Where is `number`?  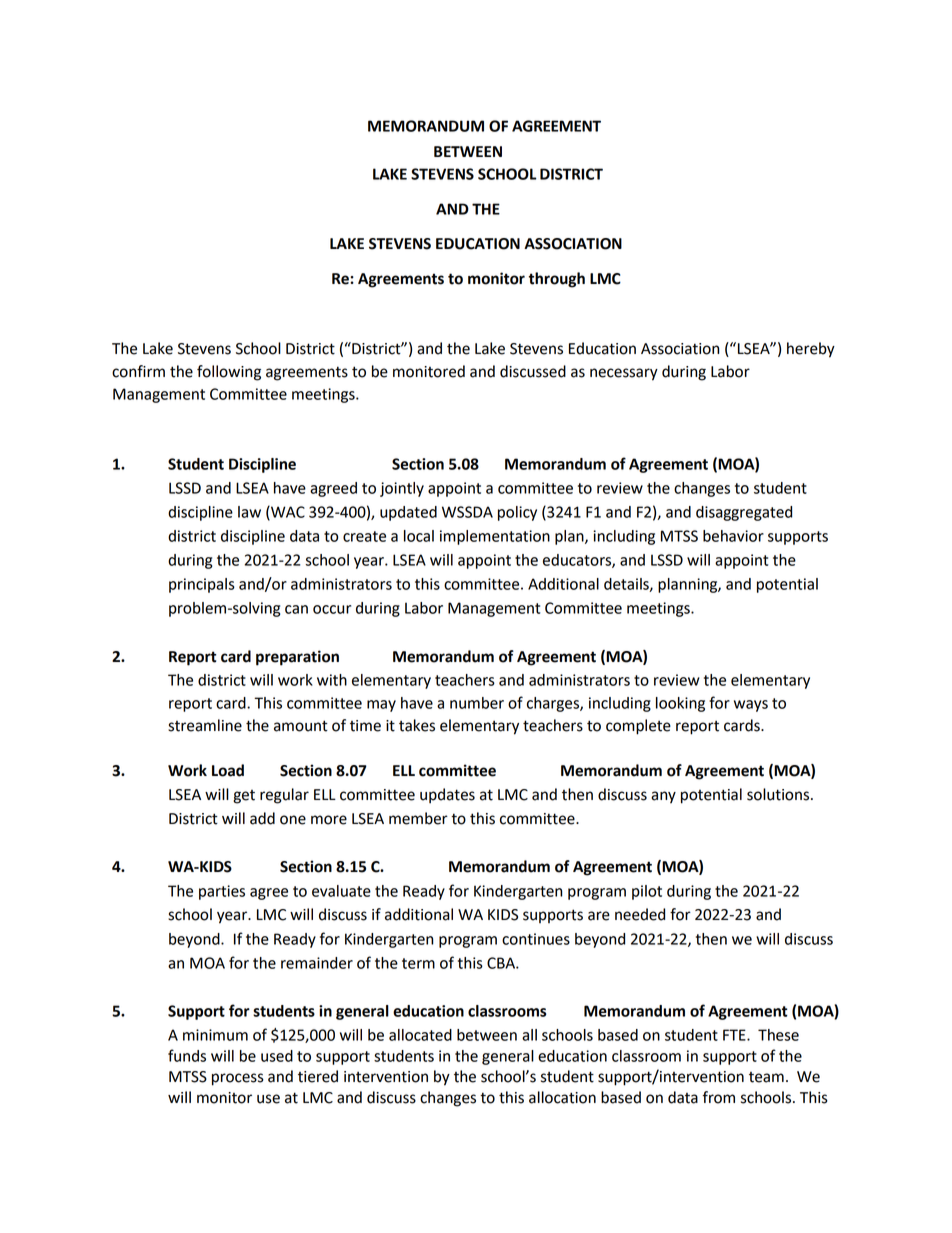 number is located at coordinates (477, 703).
